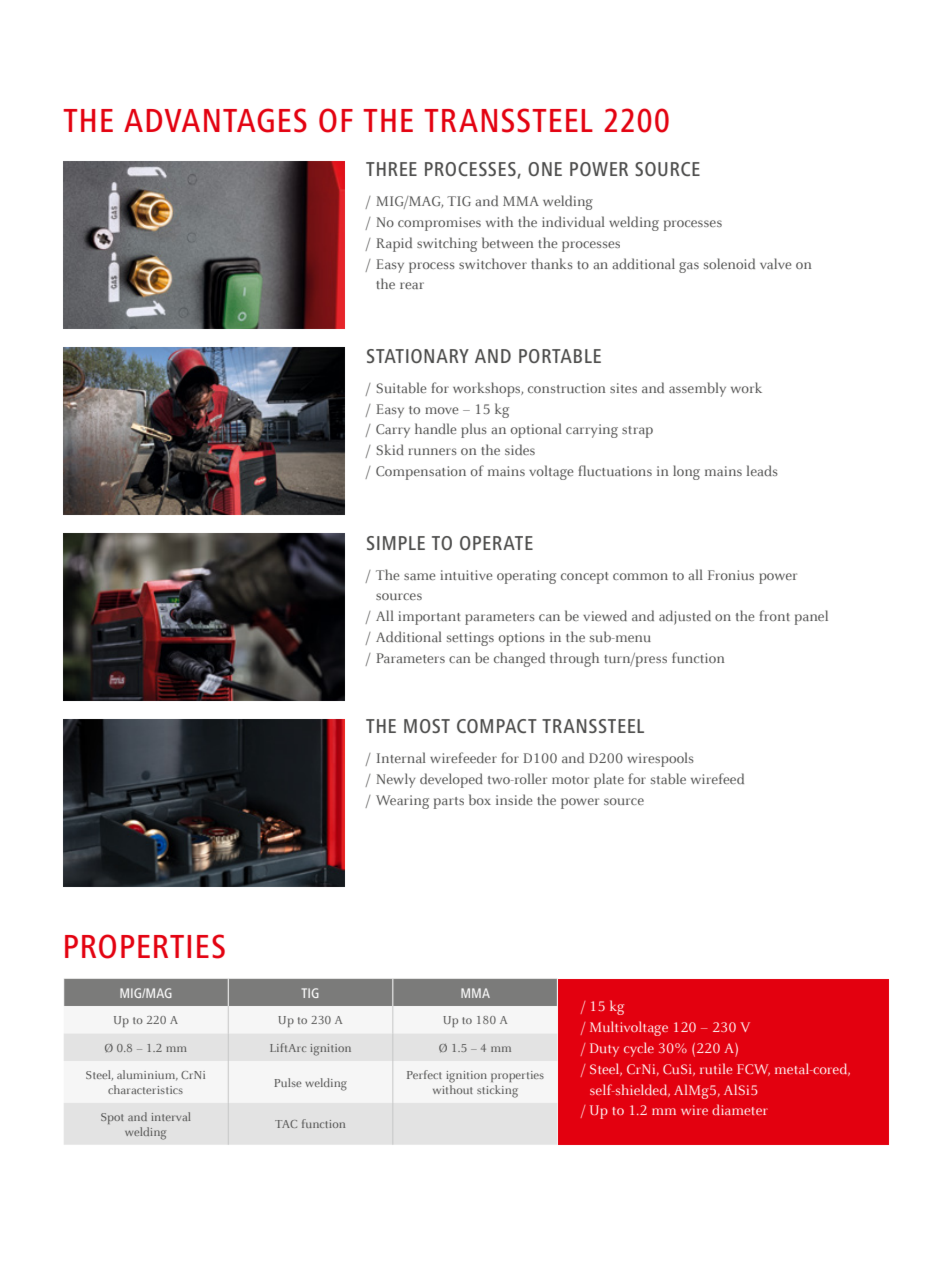 The width and height of the image is (952, 1270). I want to click on runners, so click(432, 451).
